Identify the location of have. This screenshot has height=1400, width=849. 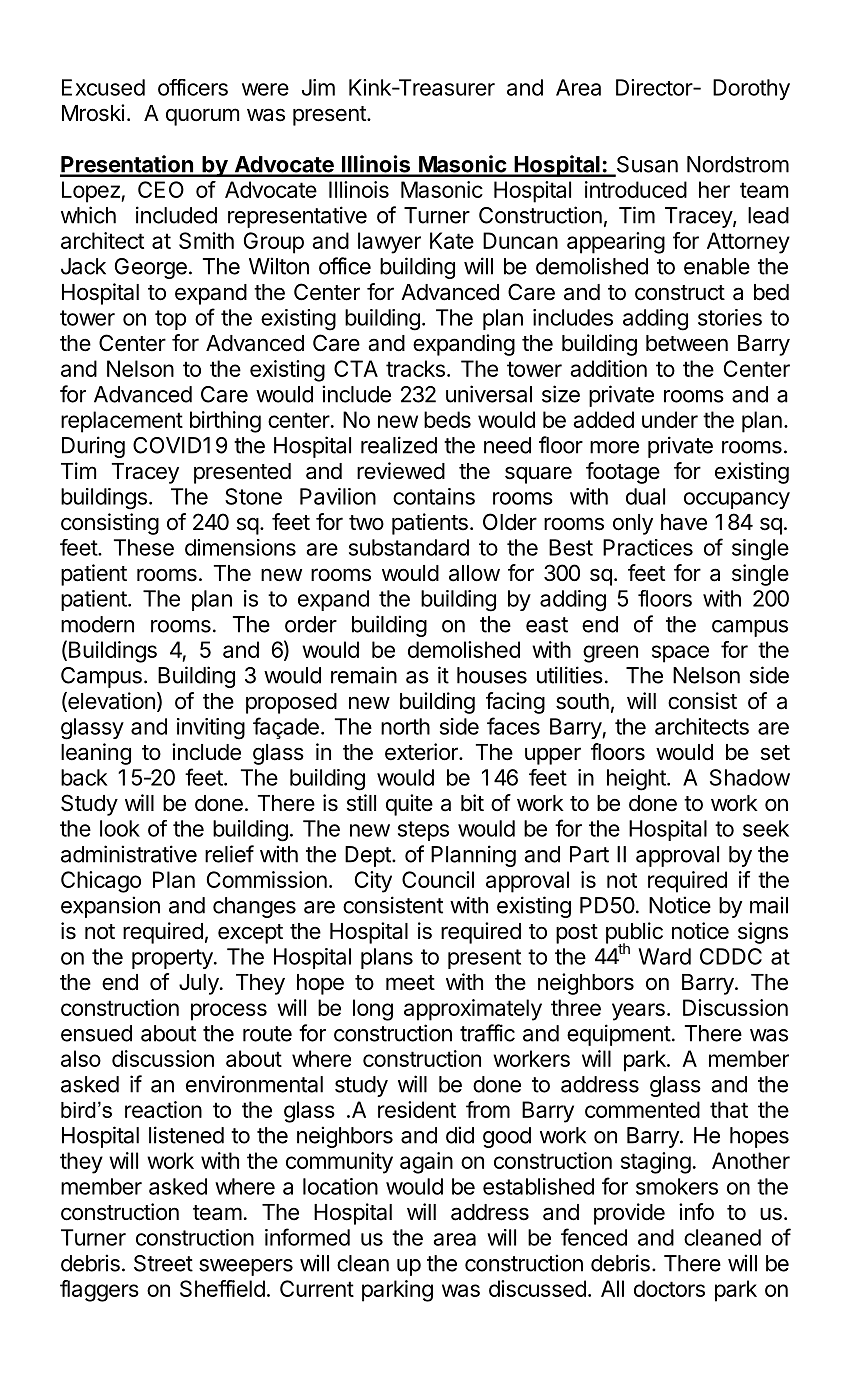
(684, 522).
